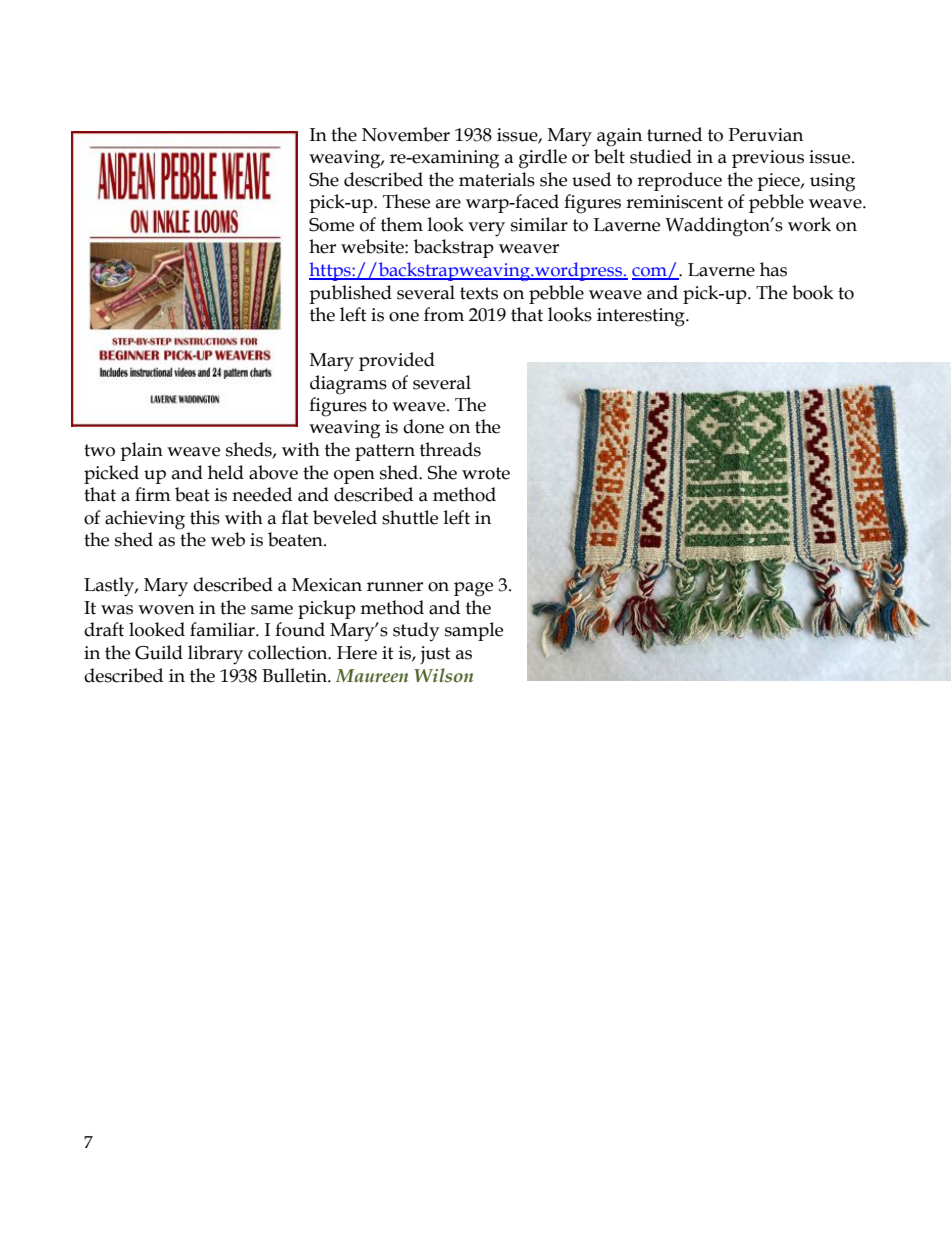  Describe the element at coordinates (141, 451) in the screenshot. I see `plain` at that location.
